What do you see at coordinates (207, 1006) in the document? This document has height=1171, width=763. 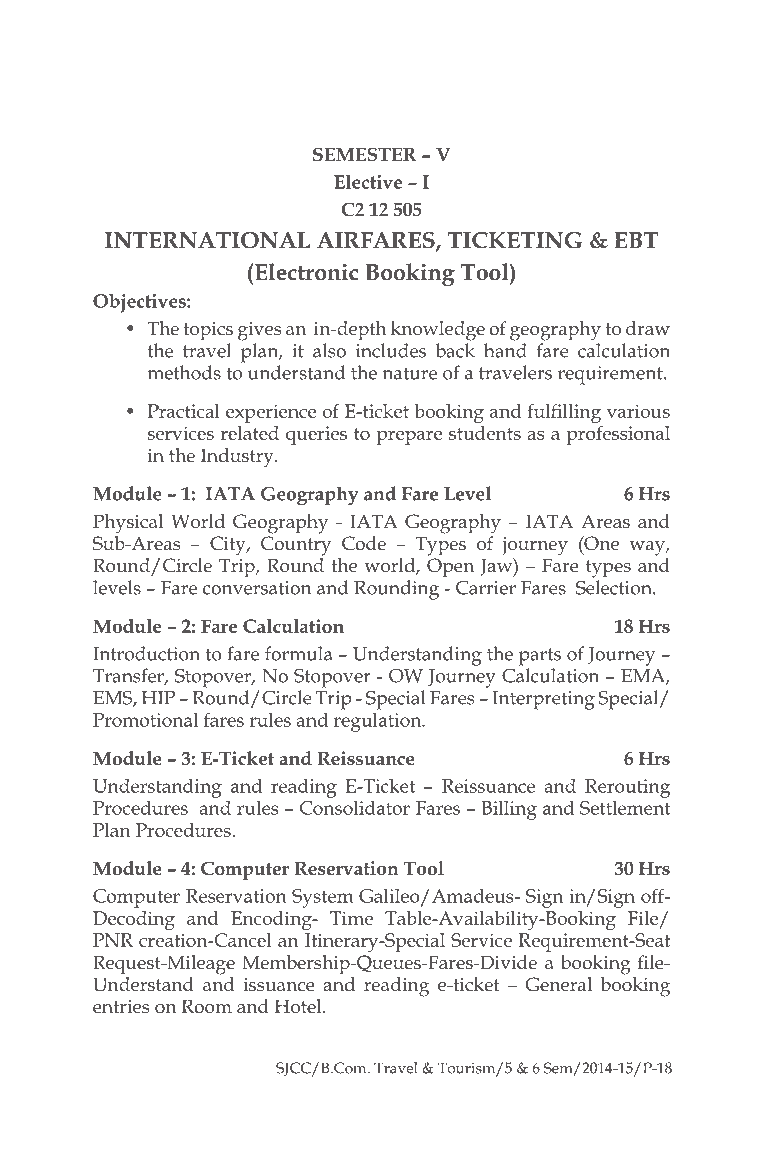 I see `Room` at bounding box center [207, 1006].
